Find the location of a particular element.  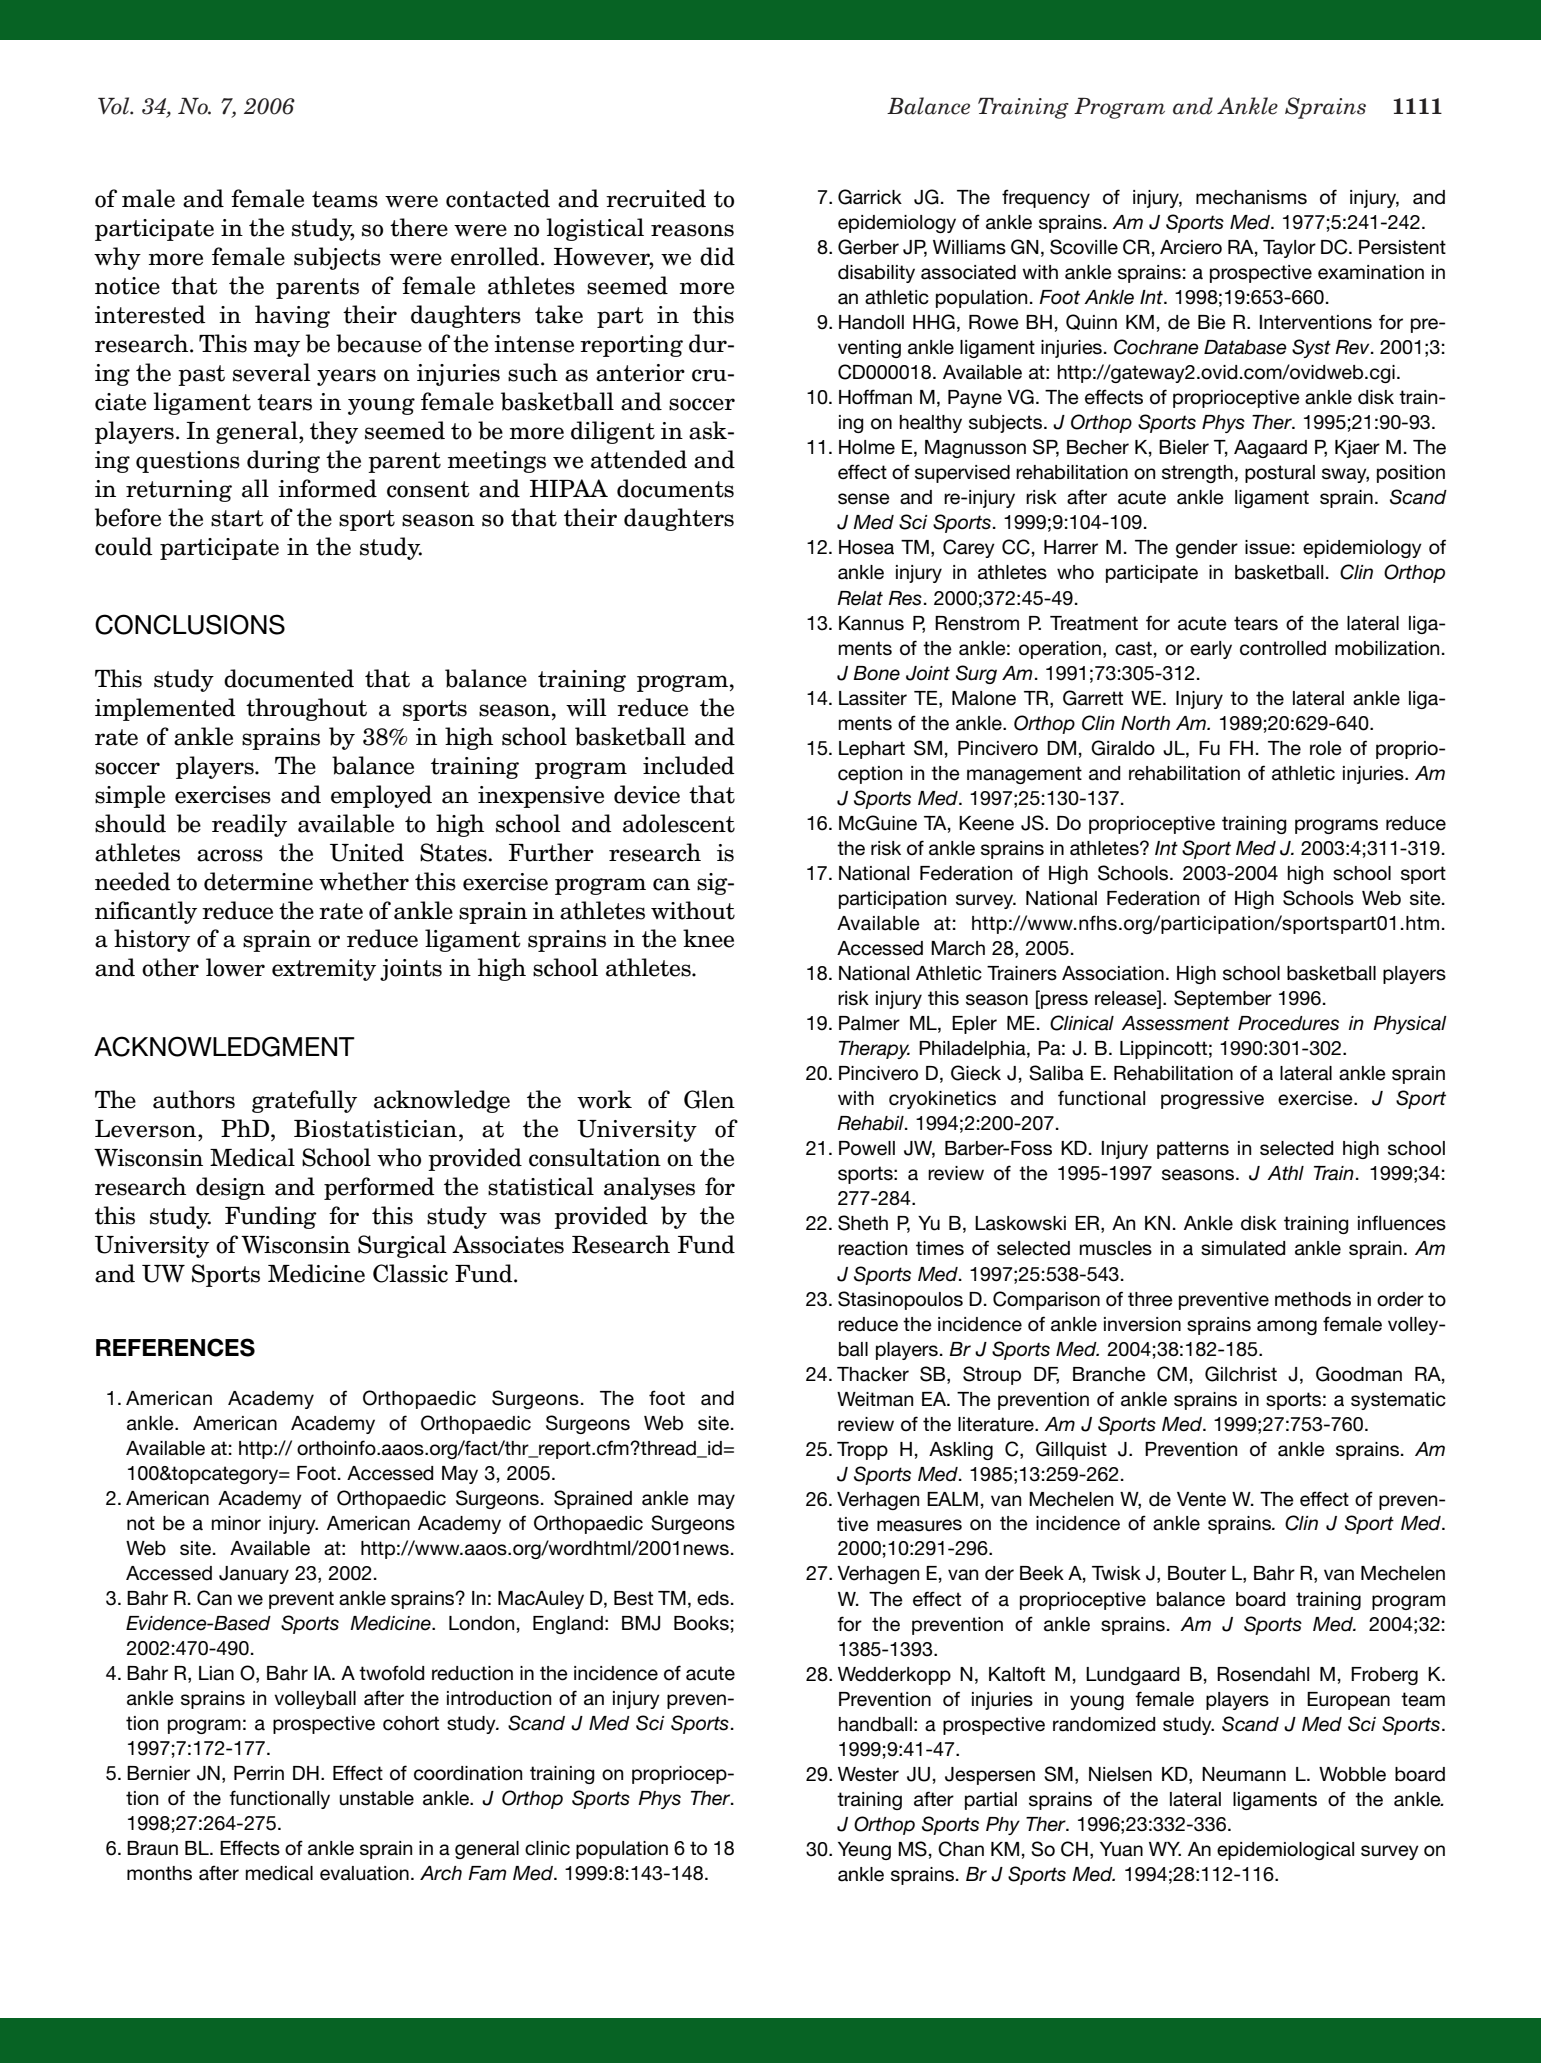

role is located at coordinates (1326, 748).
